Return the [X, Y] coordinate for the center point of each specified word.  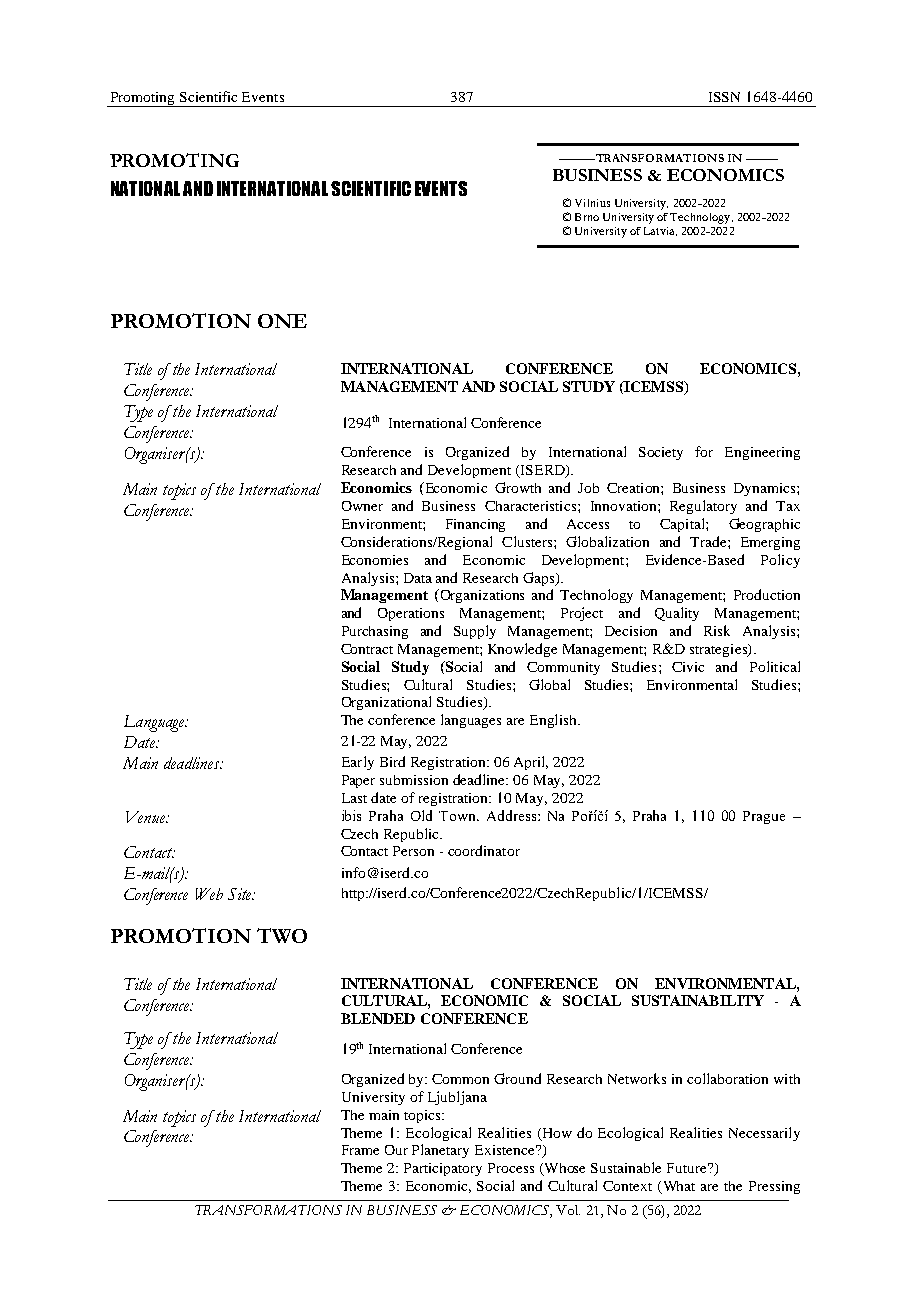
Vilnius [592, 203]
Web [209, 894]
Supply [475, 632]
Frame [360, 1150]
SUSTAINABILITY [698, 1000]
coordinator [484, 850]
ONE [282, 321]
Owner [362, 506]
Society [661, 453]
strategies [719, 650]
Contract [367, 649]
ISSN [724, 97]
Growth [518, 487]
